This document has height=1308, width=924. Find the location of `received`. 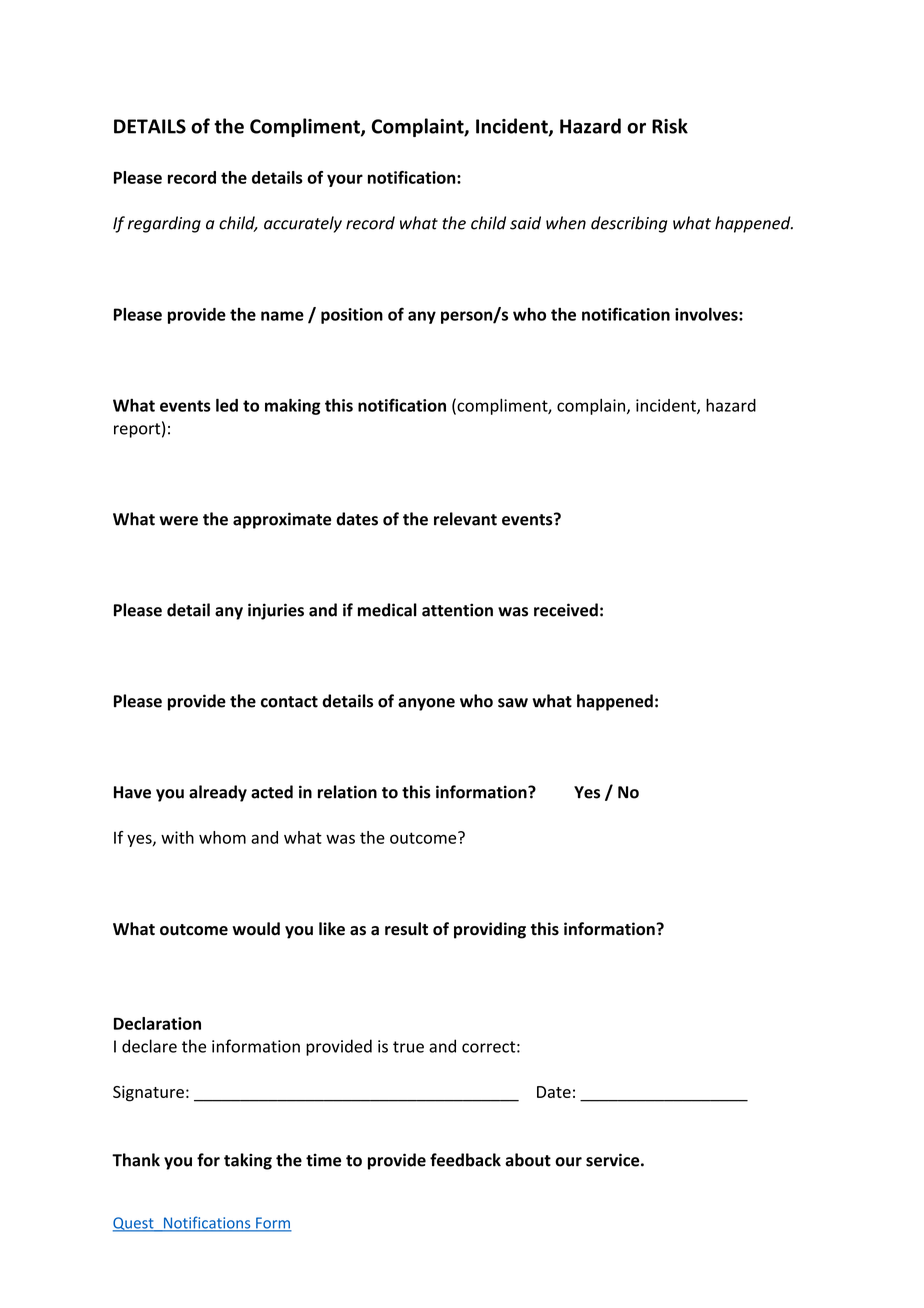

received is located at coordinates (566, 610).
